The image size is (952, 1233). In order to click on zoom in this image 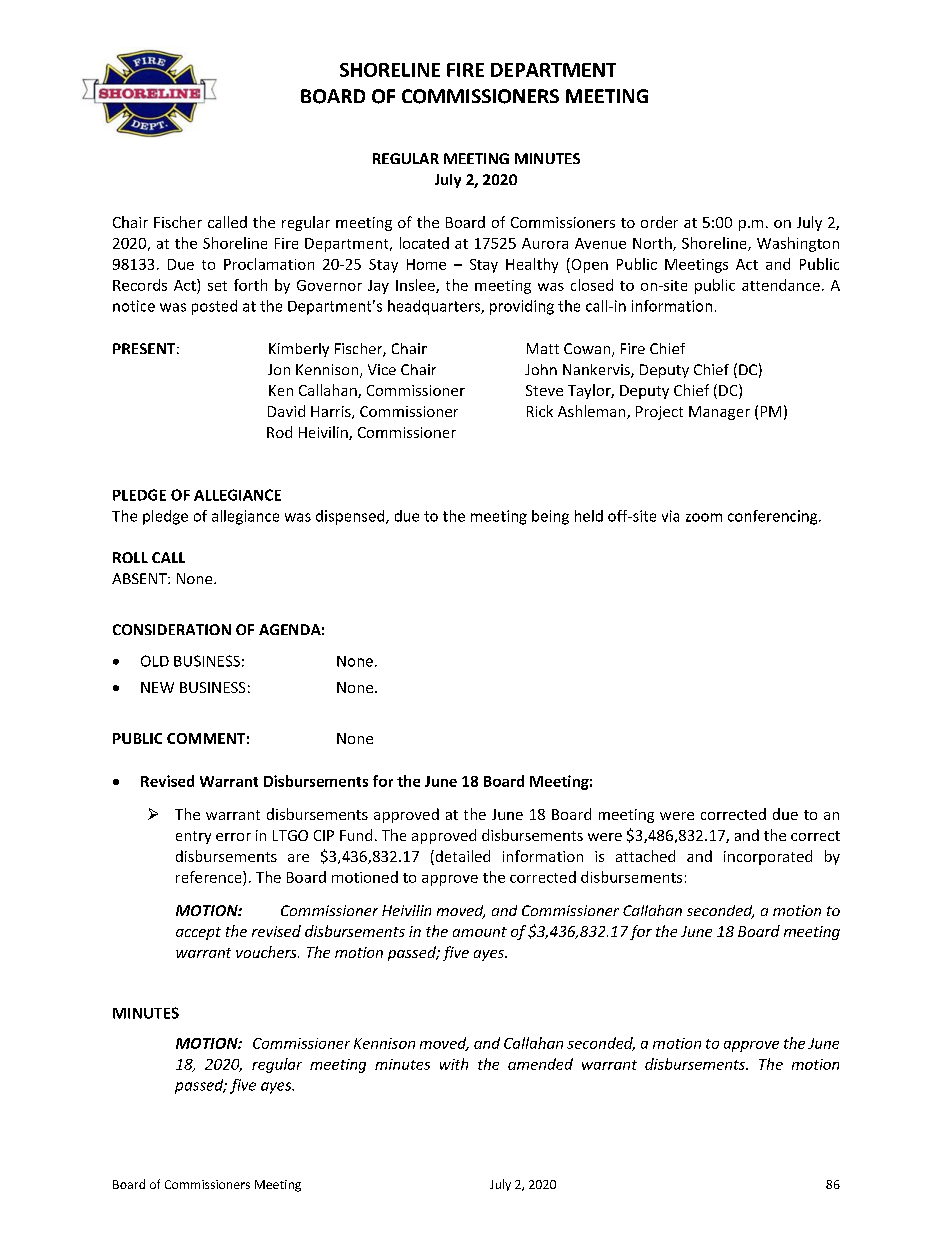, I will do `click(704, 517)`.
